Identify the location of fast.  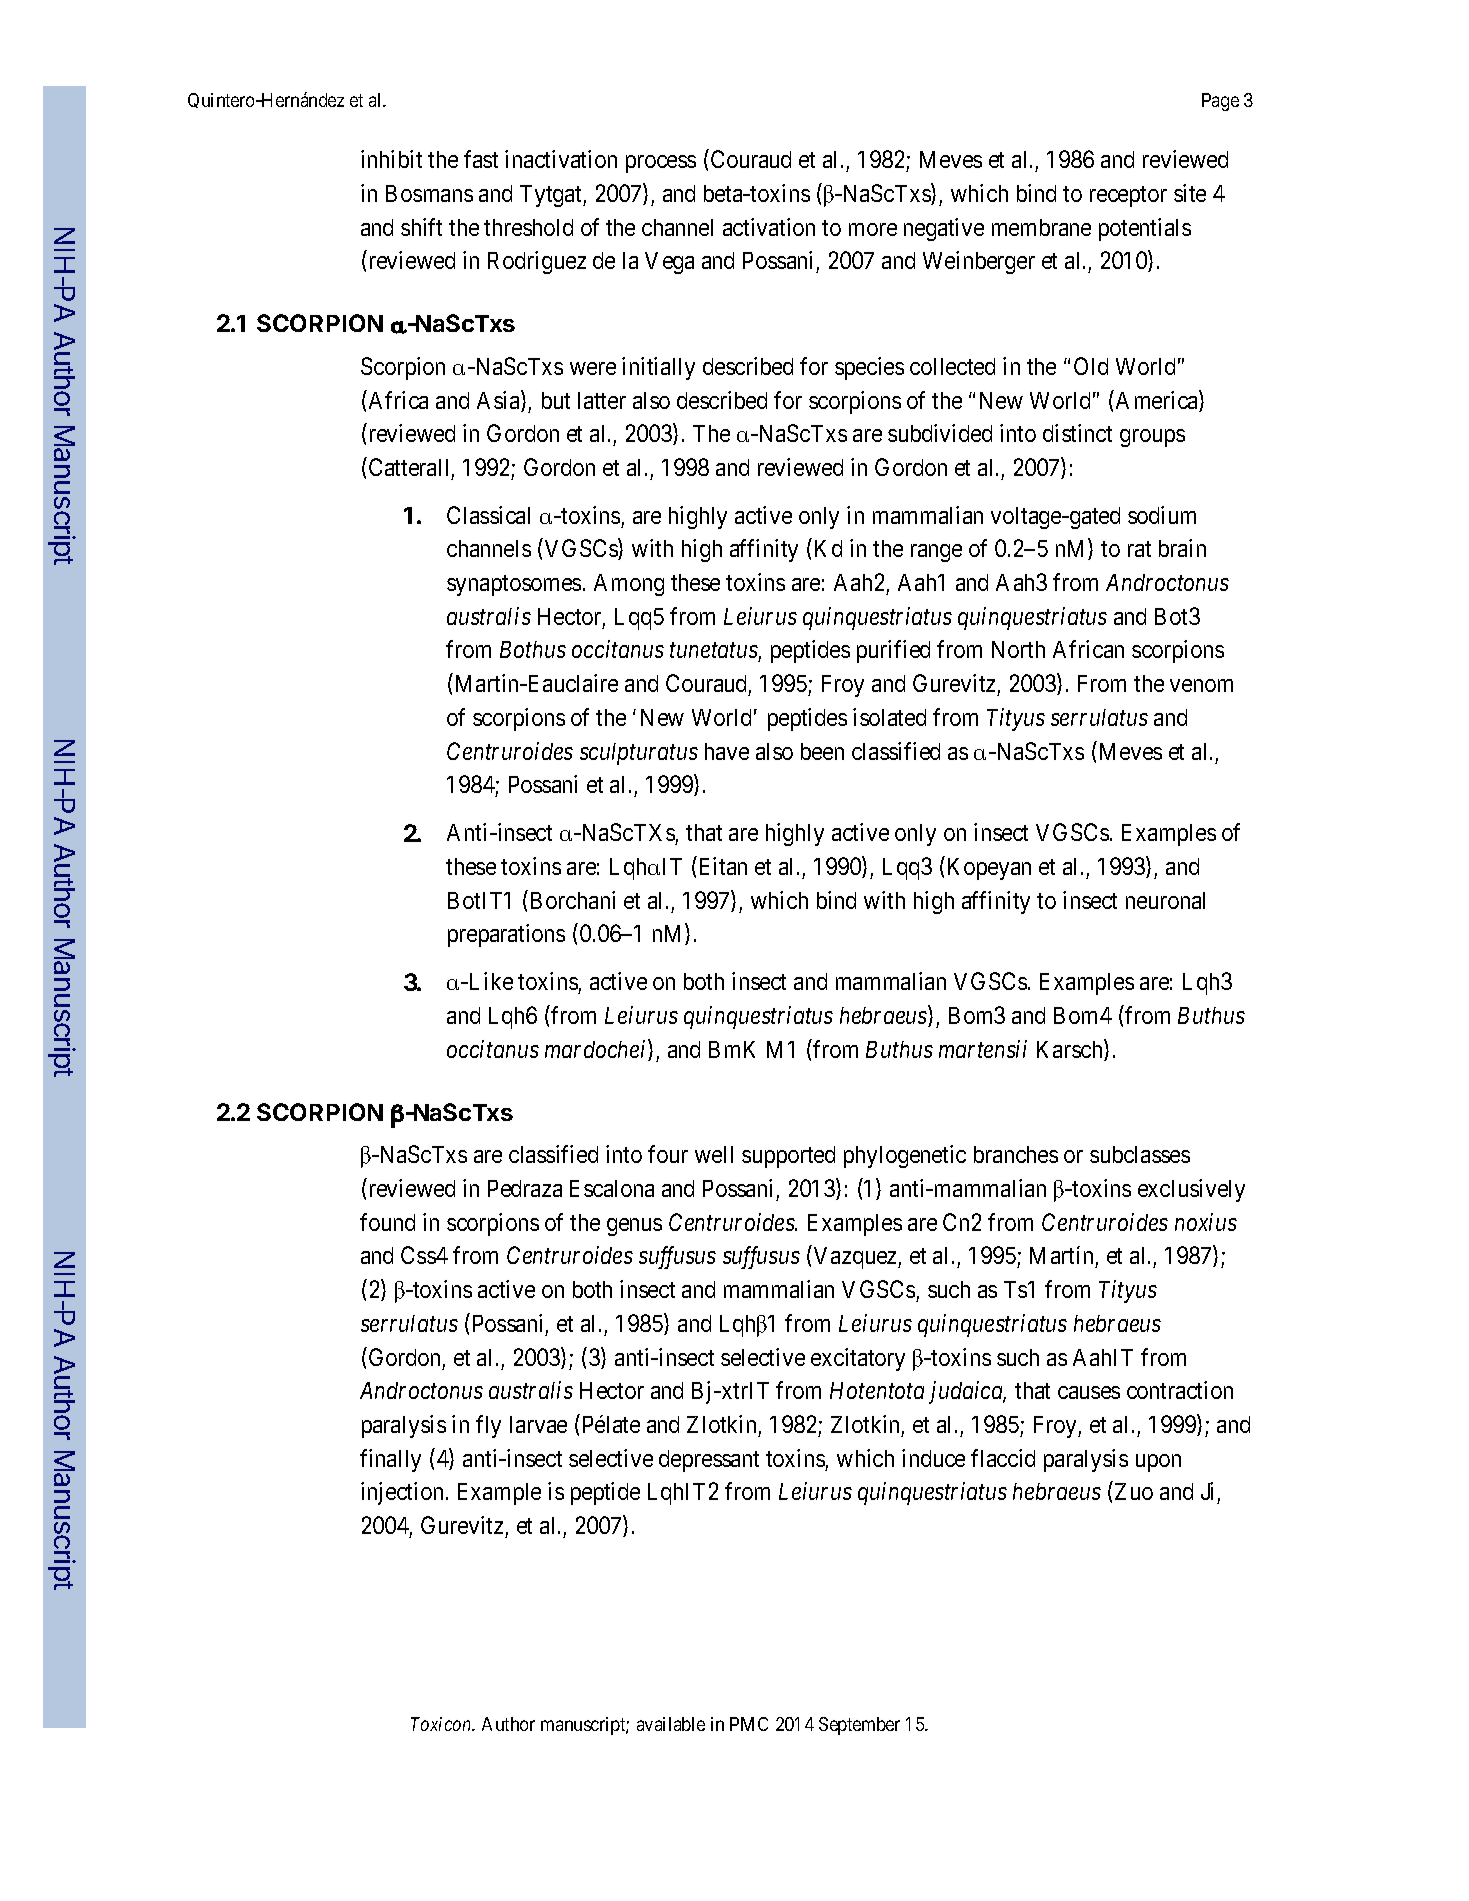
(481, 159).
